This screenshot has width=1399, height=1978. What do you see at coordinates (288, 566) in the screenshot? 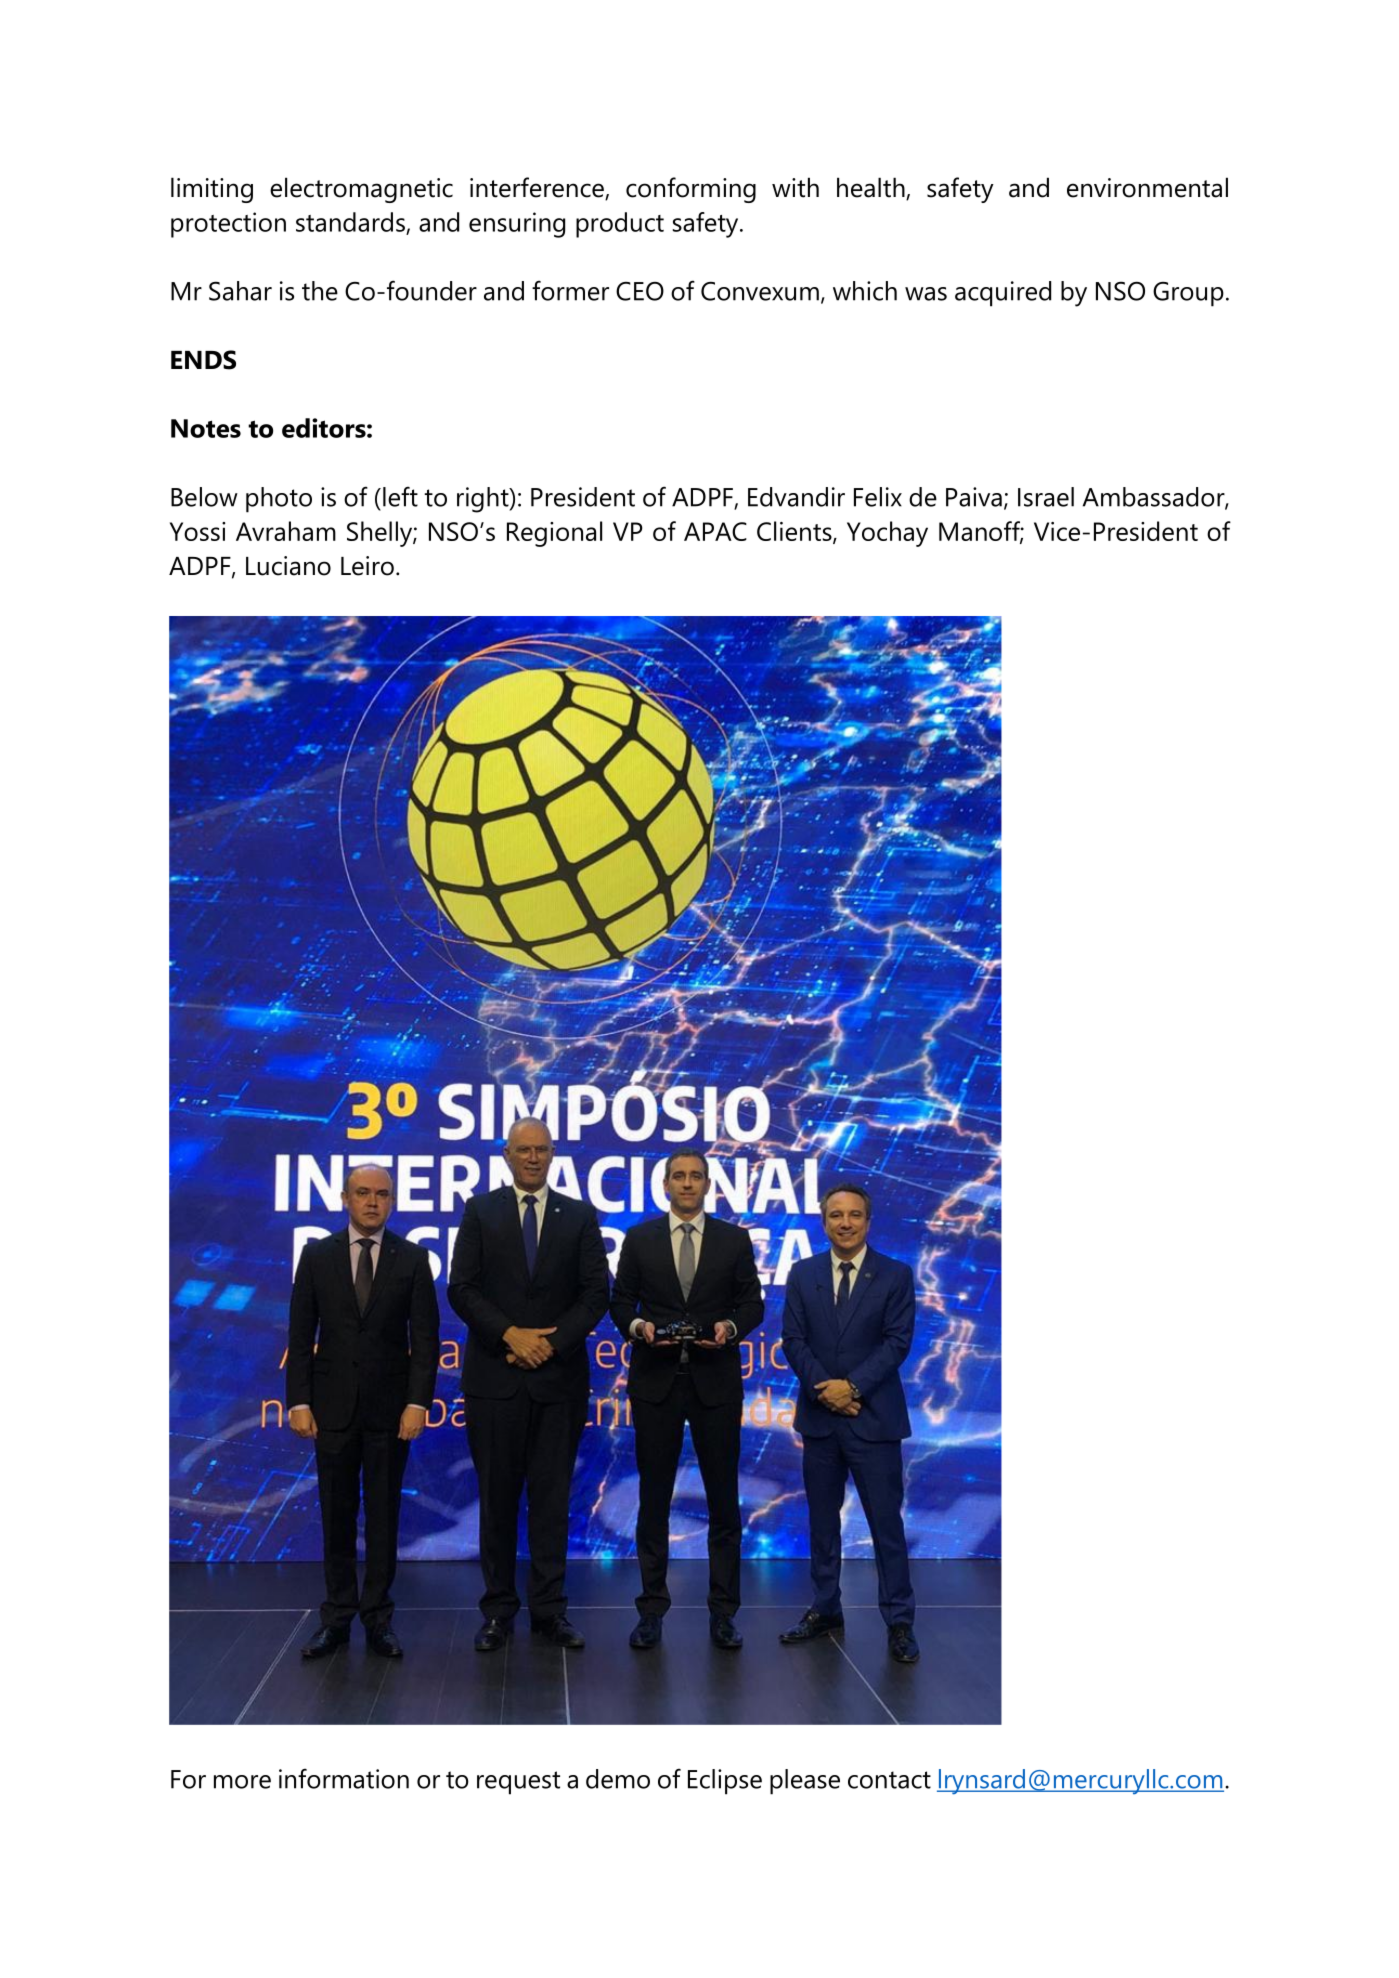
I see `Luciano` at bounding box center [288, 566].
